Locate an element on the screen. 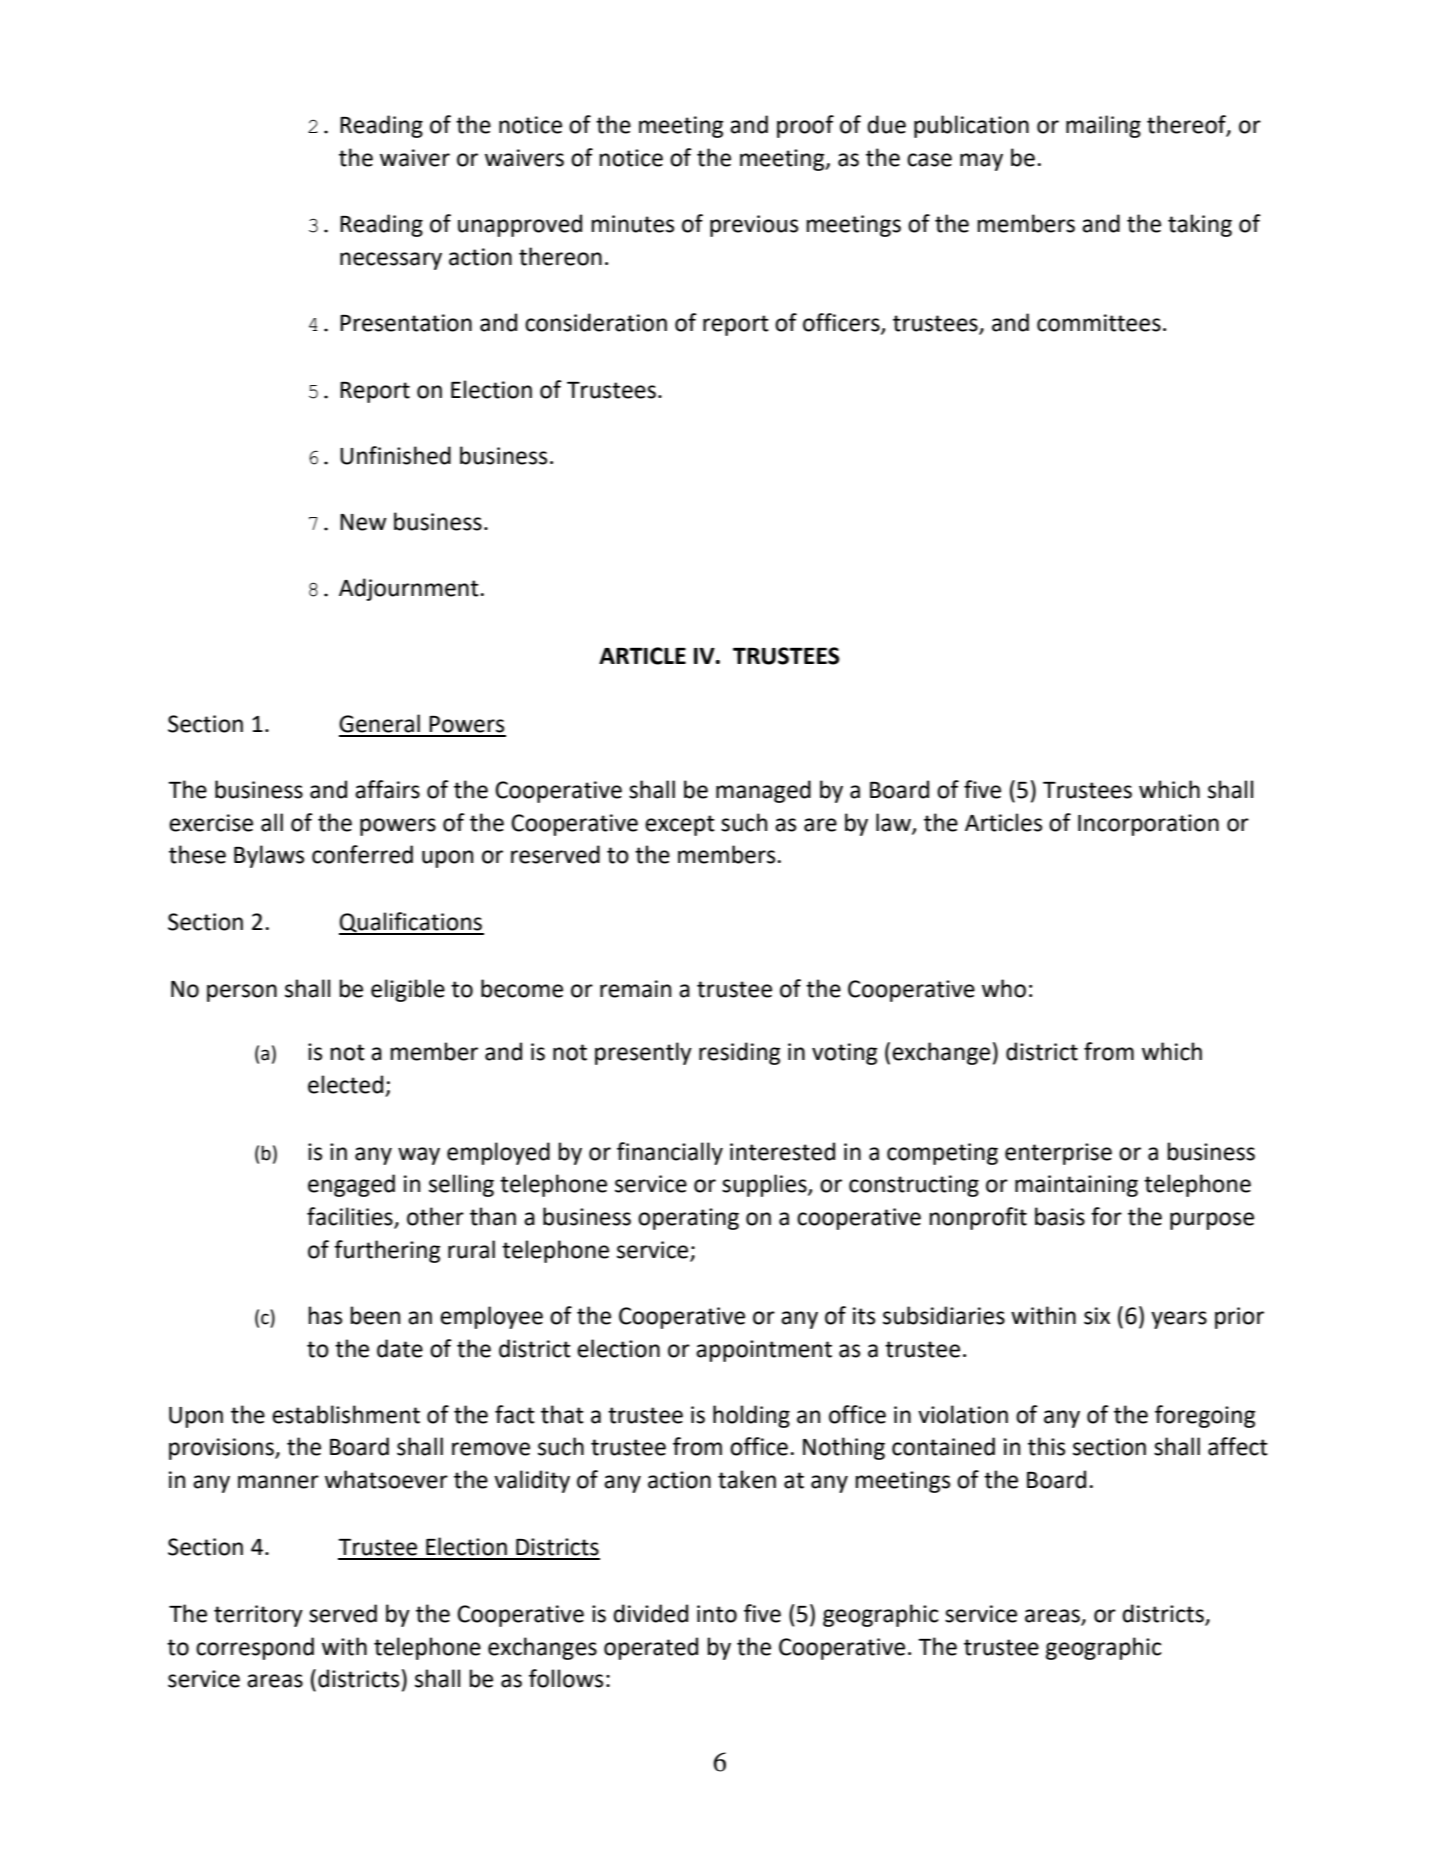 The width and height of the screenshot is (1440, 1864). operating is located at coordinates (688, 1219).
